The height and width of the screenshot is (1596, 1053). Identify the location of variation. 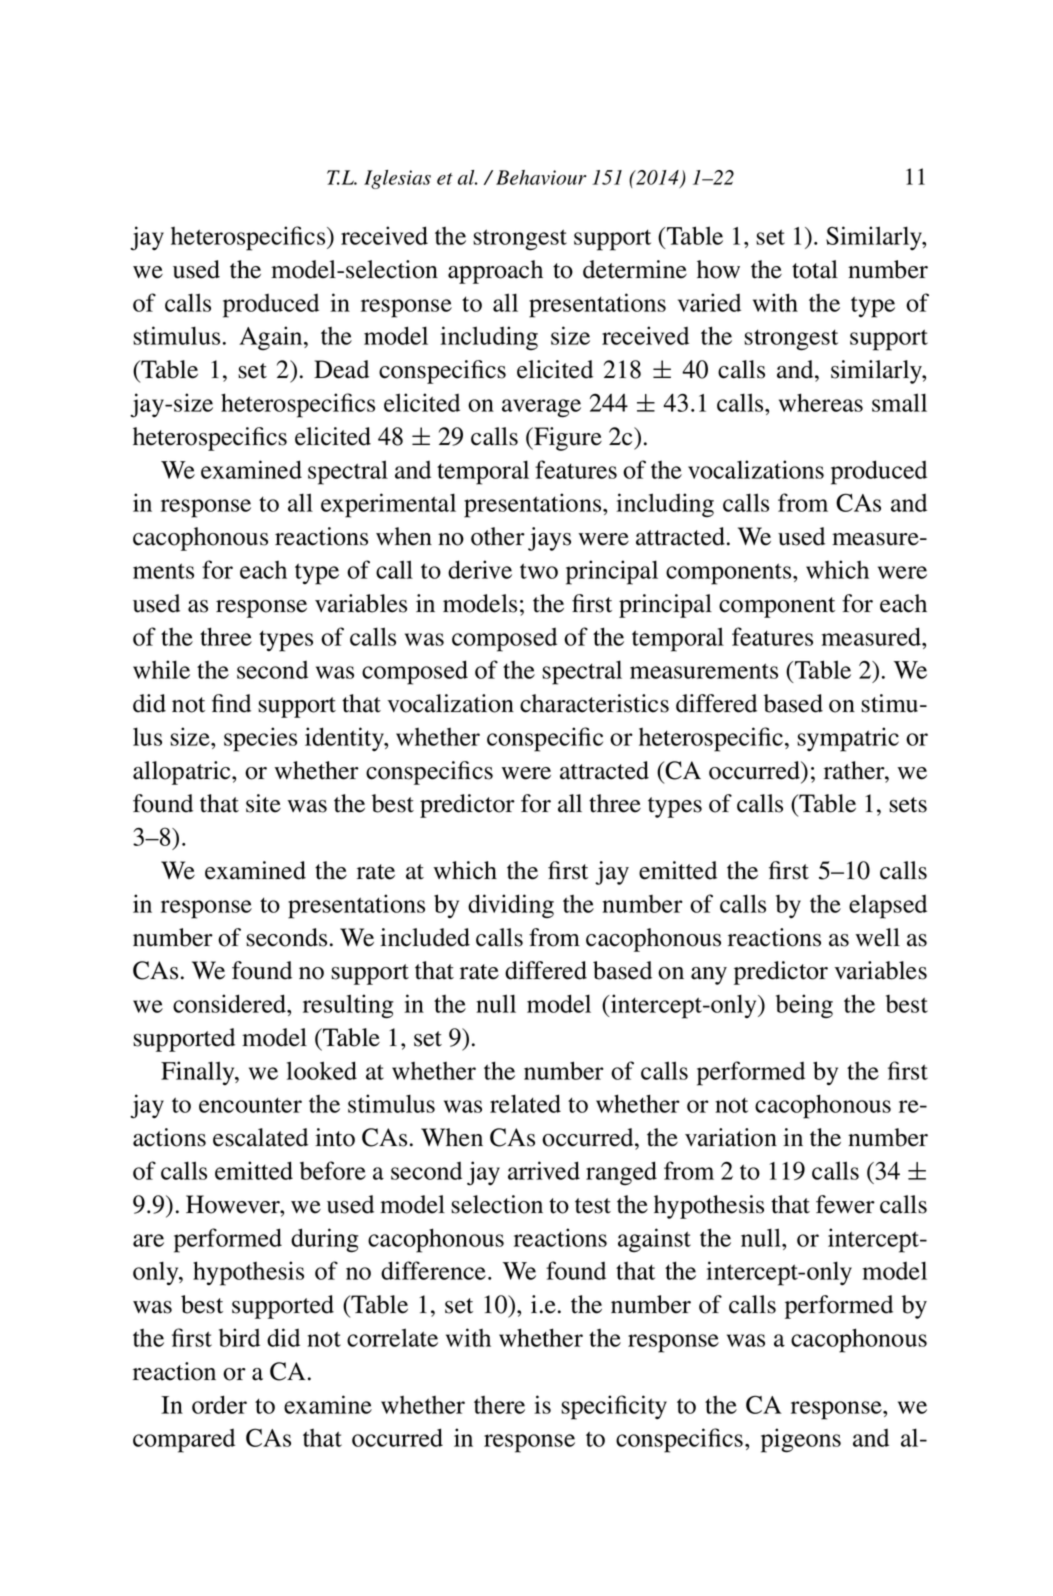
(731, 1137).
